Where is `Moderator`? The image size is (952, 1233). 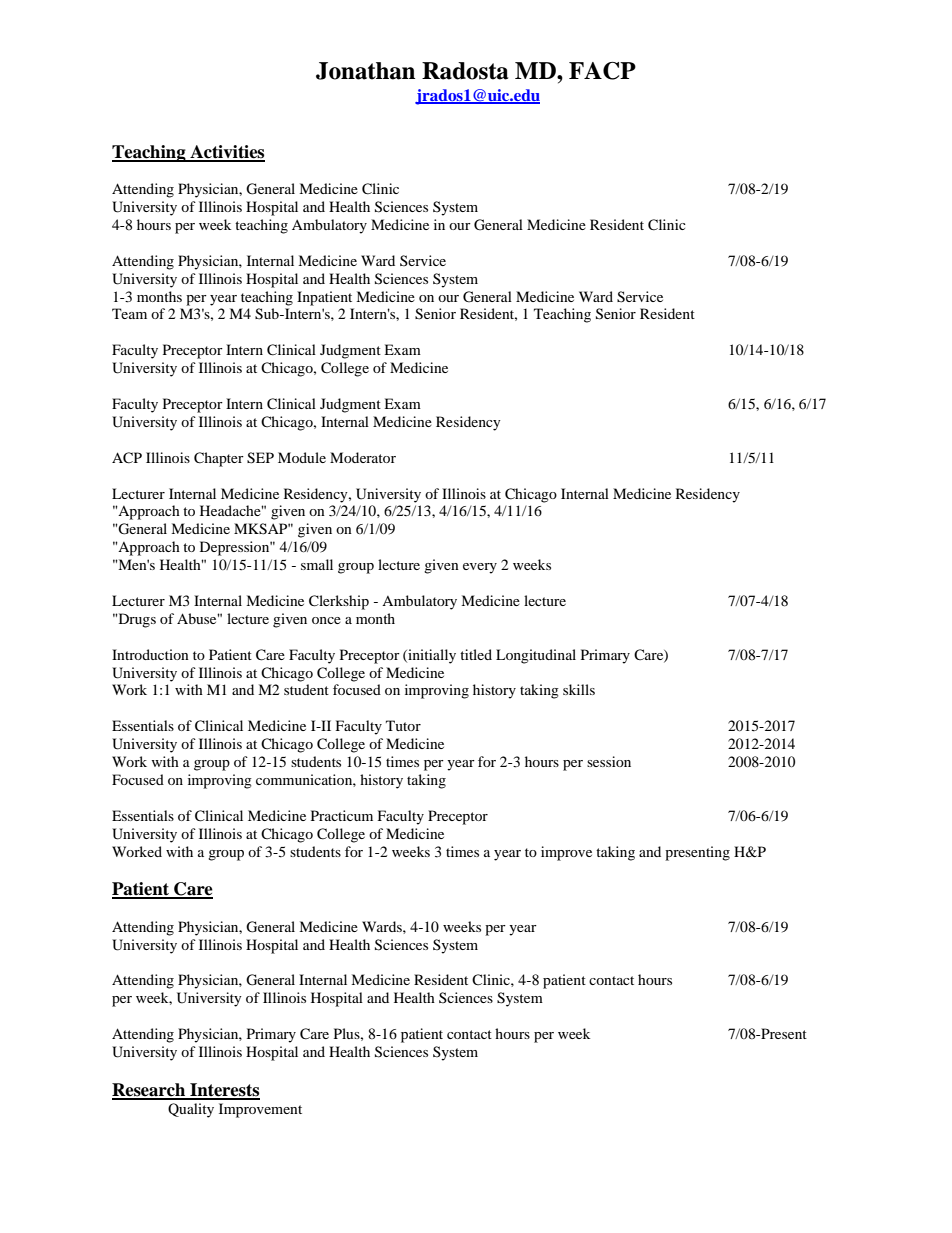 Moderator is located at coordinates (363, 457).
